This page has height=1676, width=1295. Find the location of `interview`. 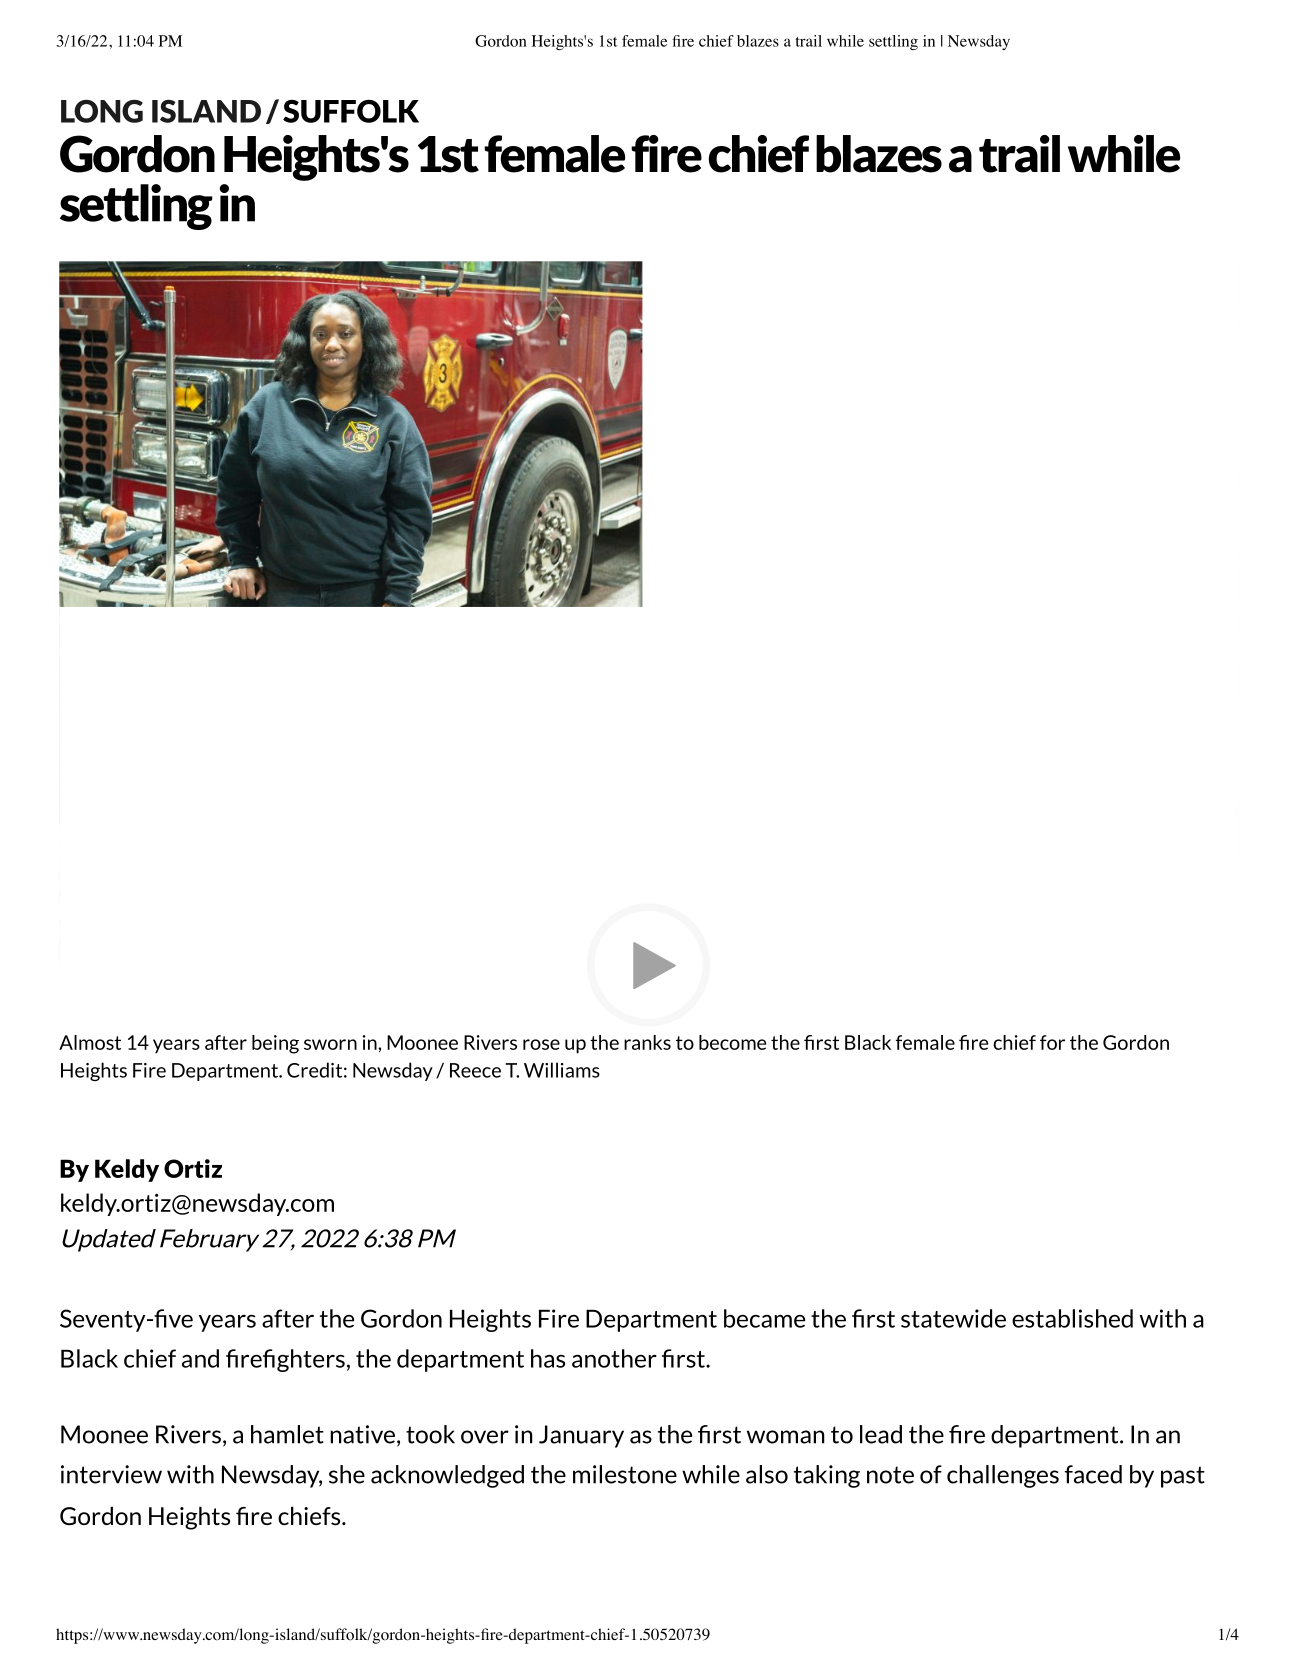

interview is located at coordinates (111, 1474).
